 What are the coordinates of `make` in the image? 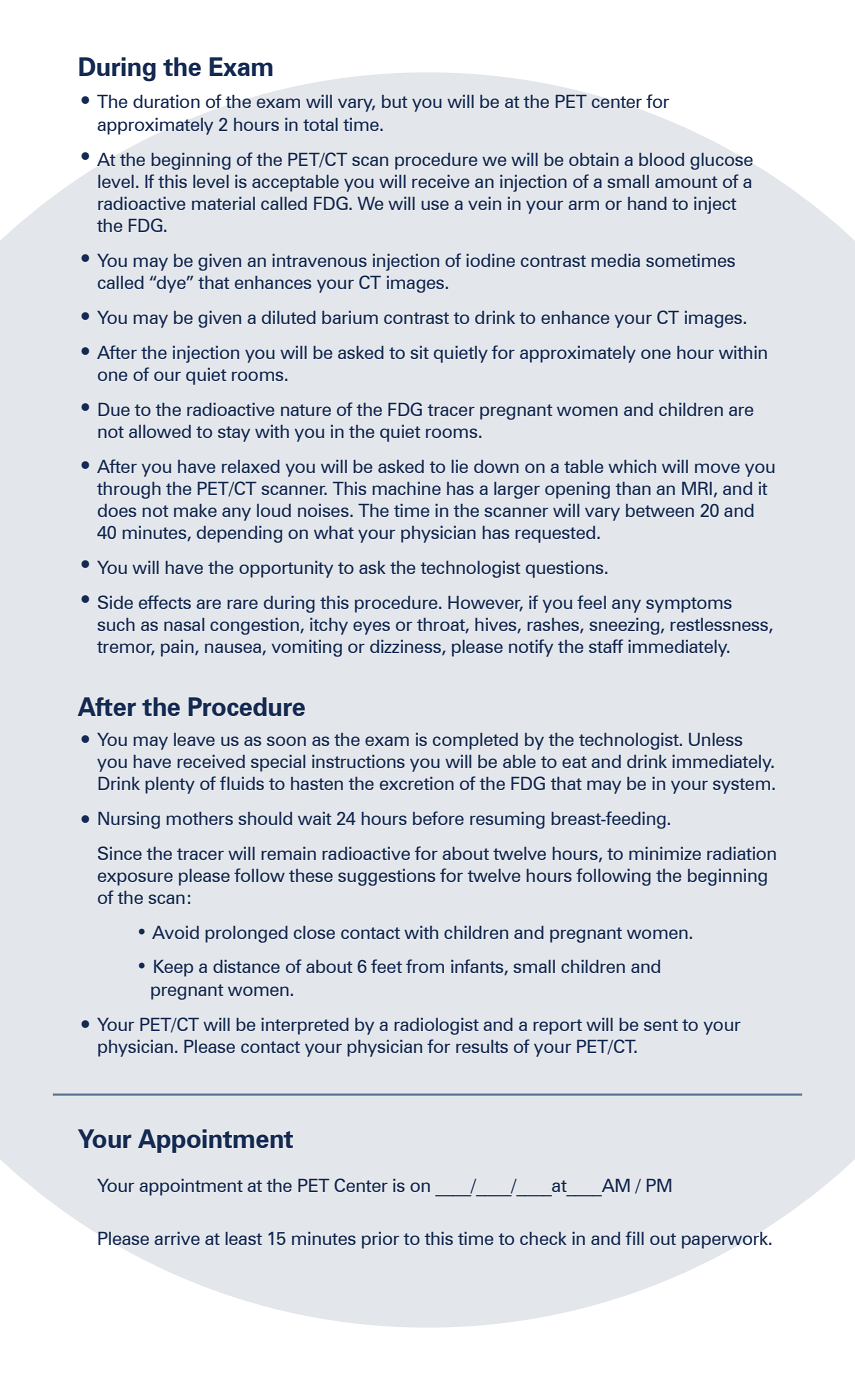 It's located at (195, 510).
